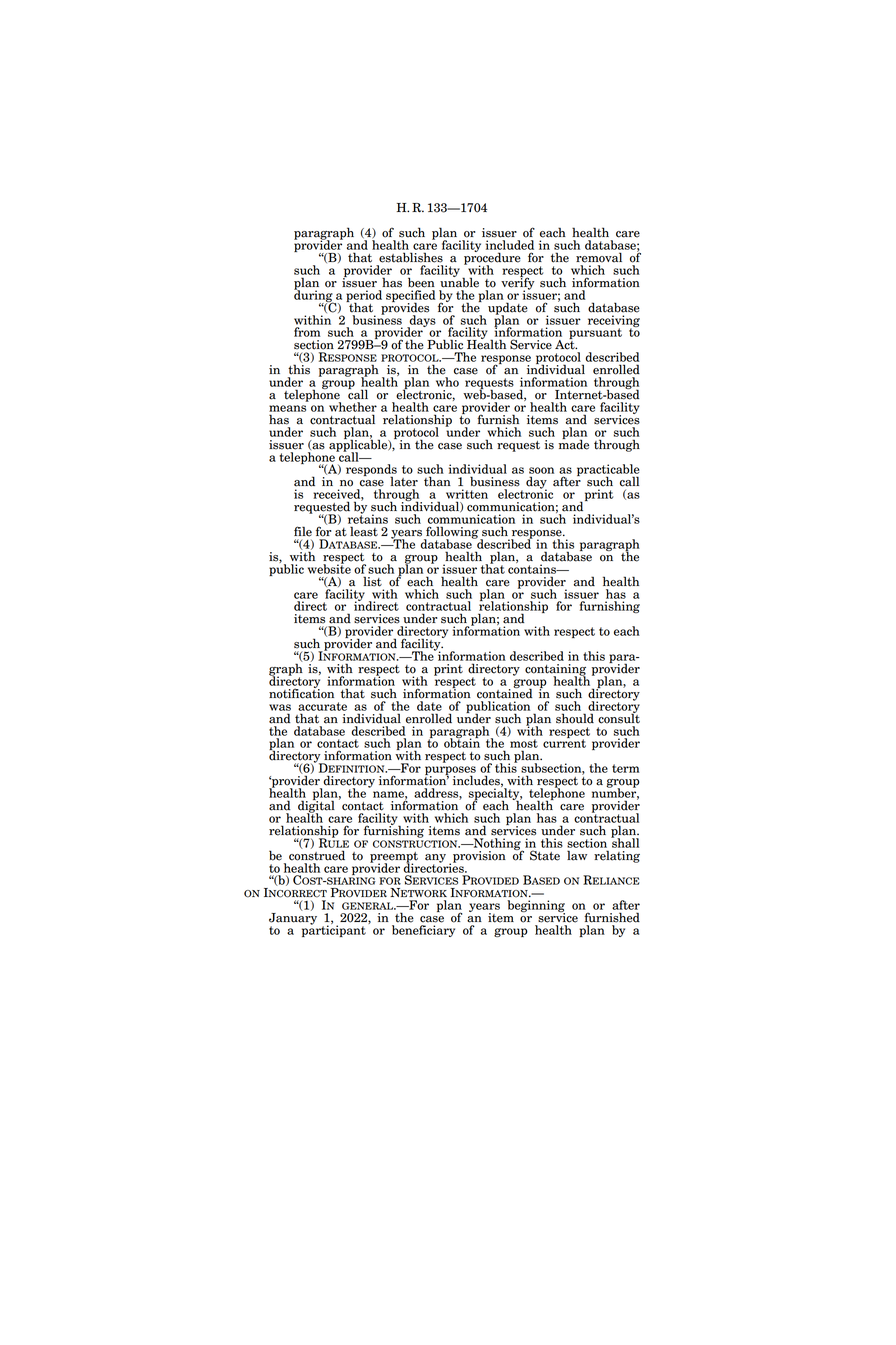  What do you see at coordinates (536, 907) in the document?
I see `beginning` at bounding box center [536, 907].
